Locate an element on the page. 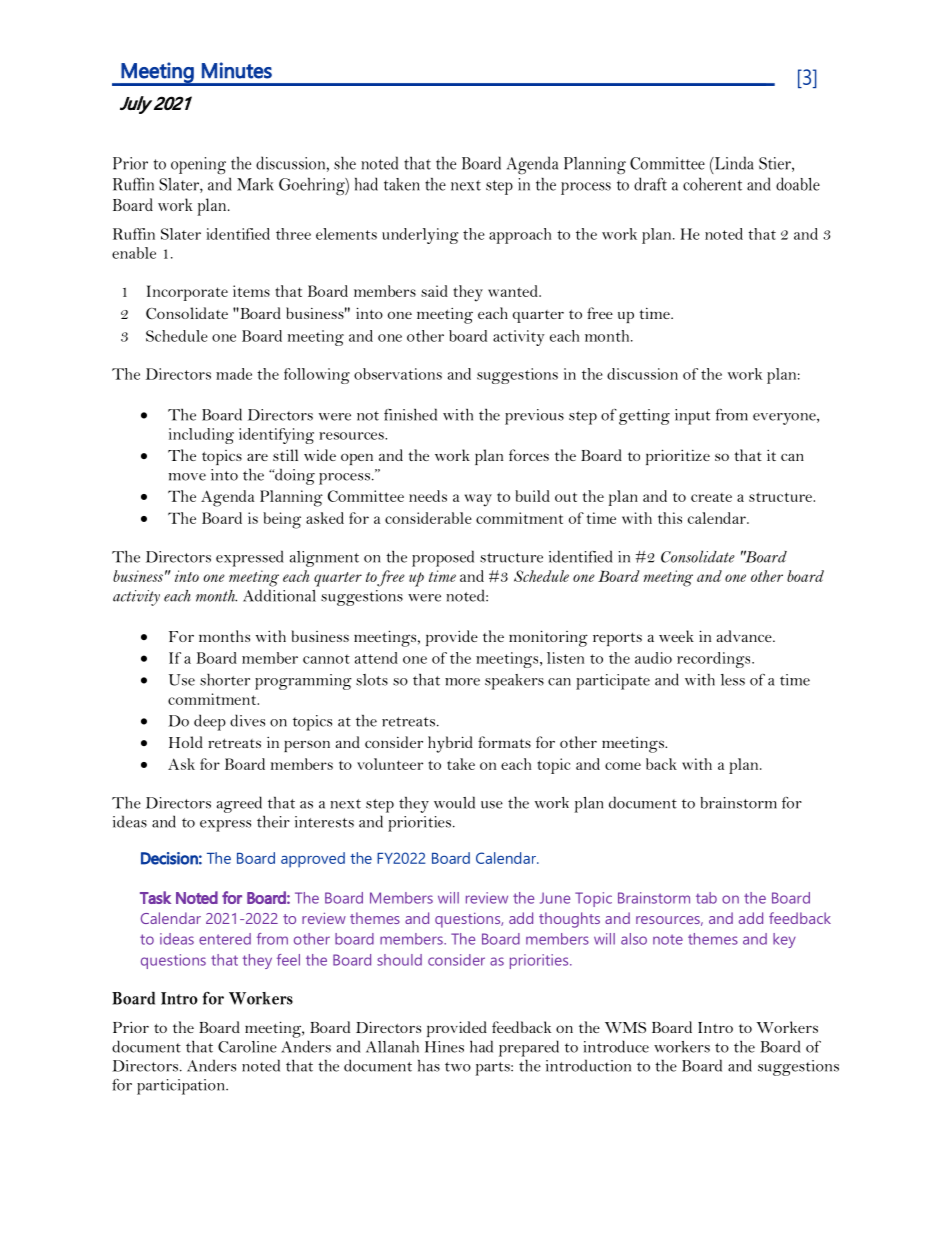 This page has width=952, height=1233. two is located at coordinates (458, 1067).
